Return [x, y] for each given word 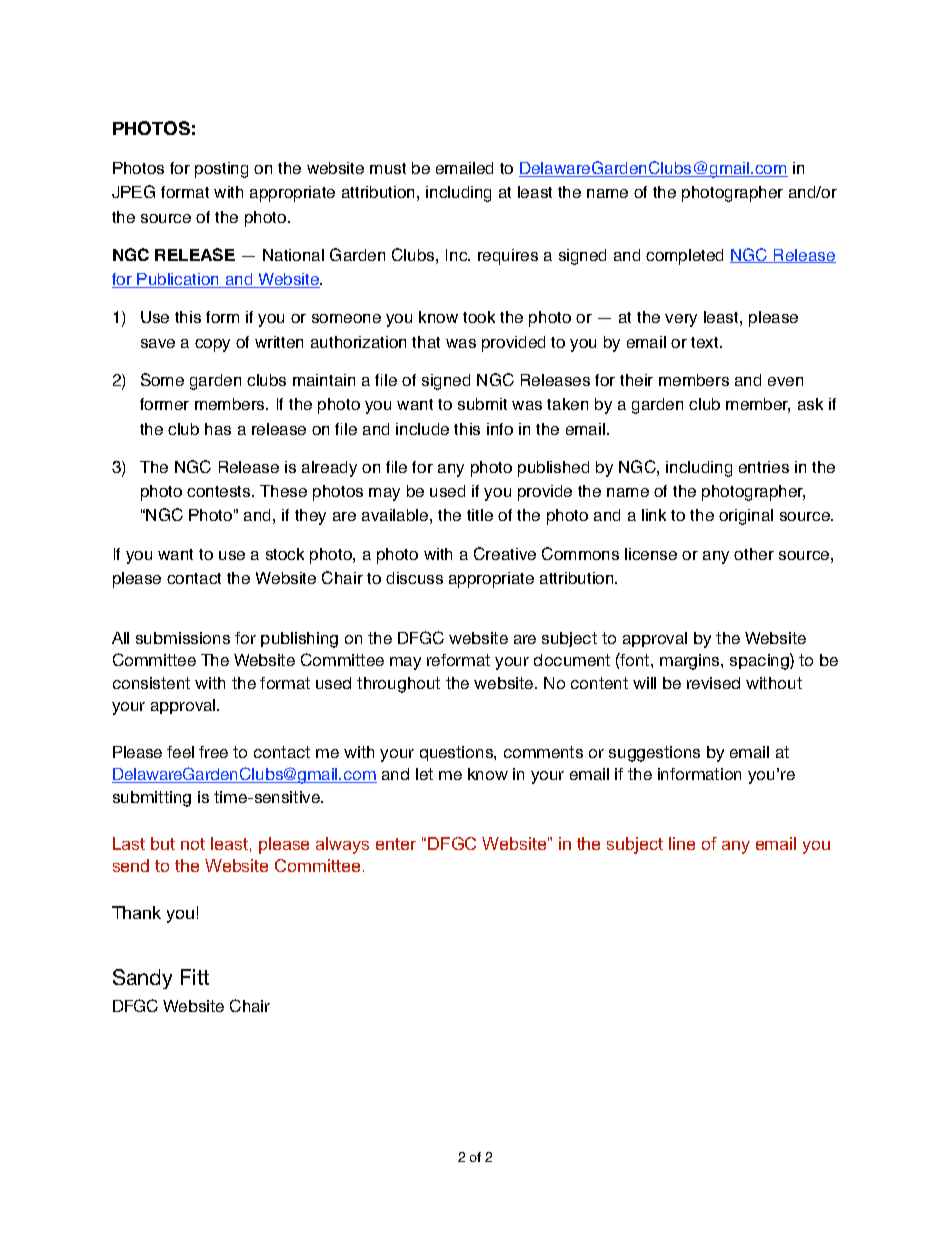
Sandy [142, 979]
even [785, 381]
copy [212, 345]
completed [684, 257]
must [388, 168]
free [213, 752]
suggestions [654, 754]
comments [543, 752]
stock [285, 554]
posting [221, 170]
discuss [414, 578]
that [426, 342]
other [754, 554]
